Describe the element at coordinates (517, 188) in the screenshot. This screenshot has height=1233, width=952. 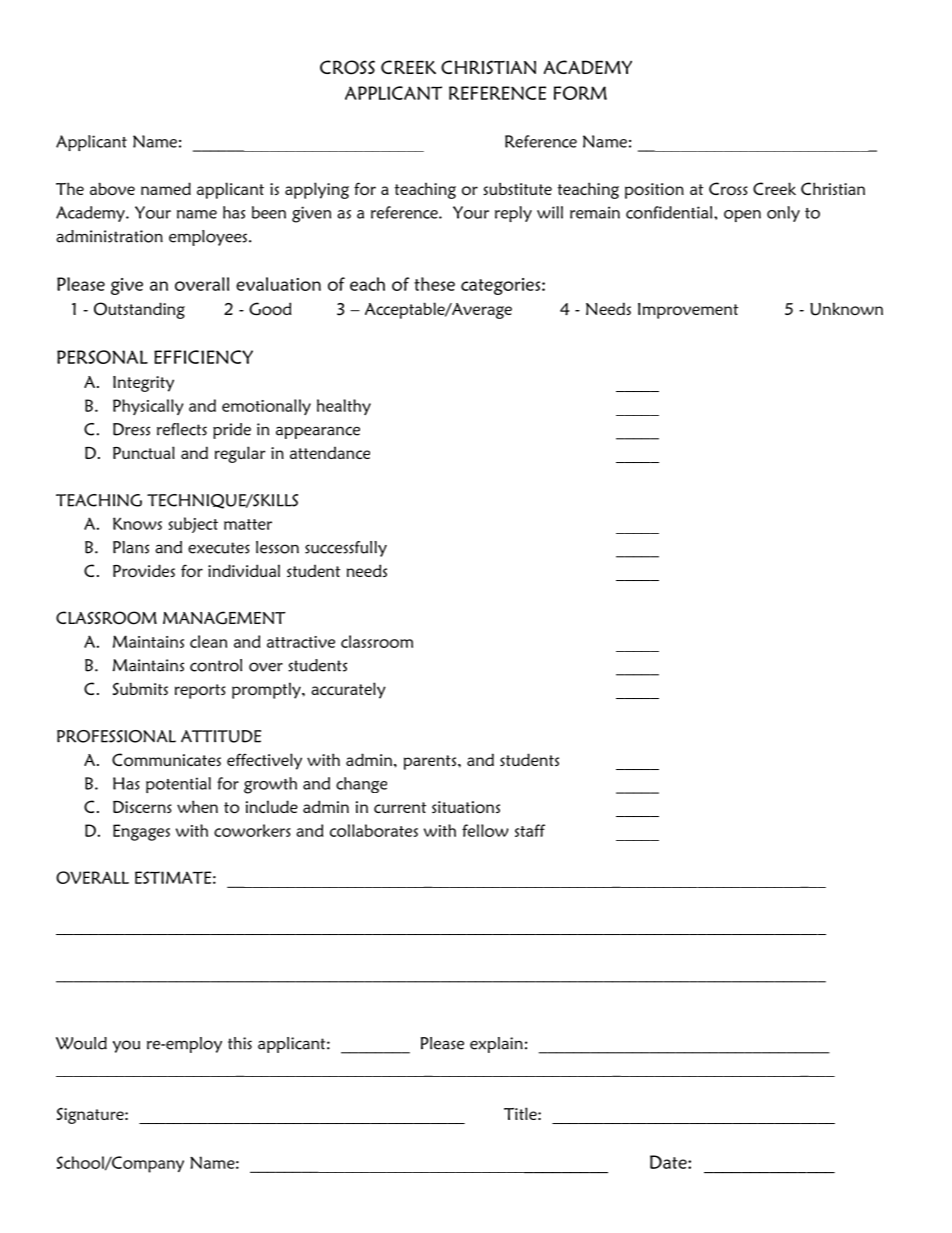
I see `substitute` at that location.
